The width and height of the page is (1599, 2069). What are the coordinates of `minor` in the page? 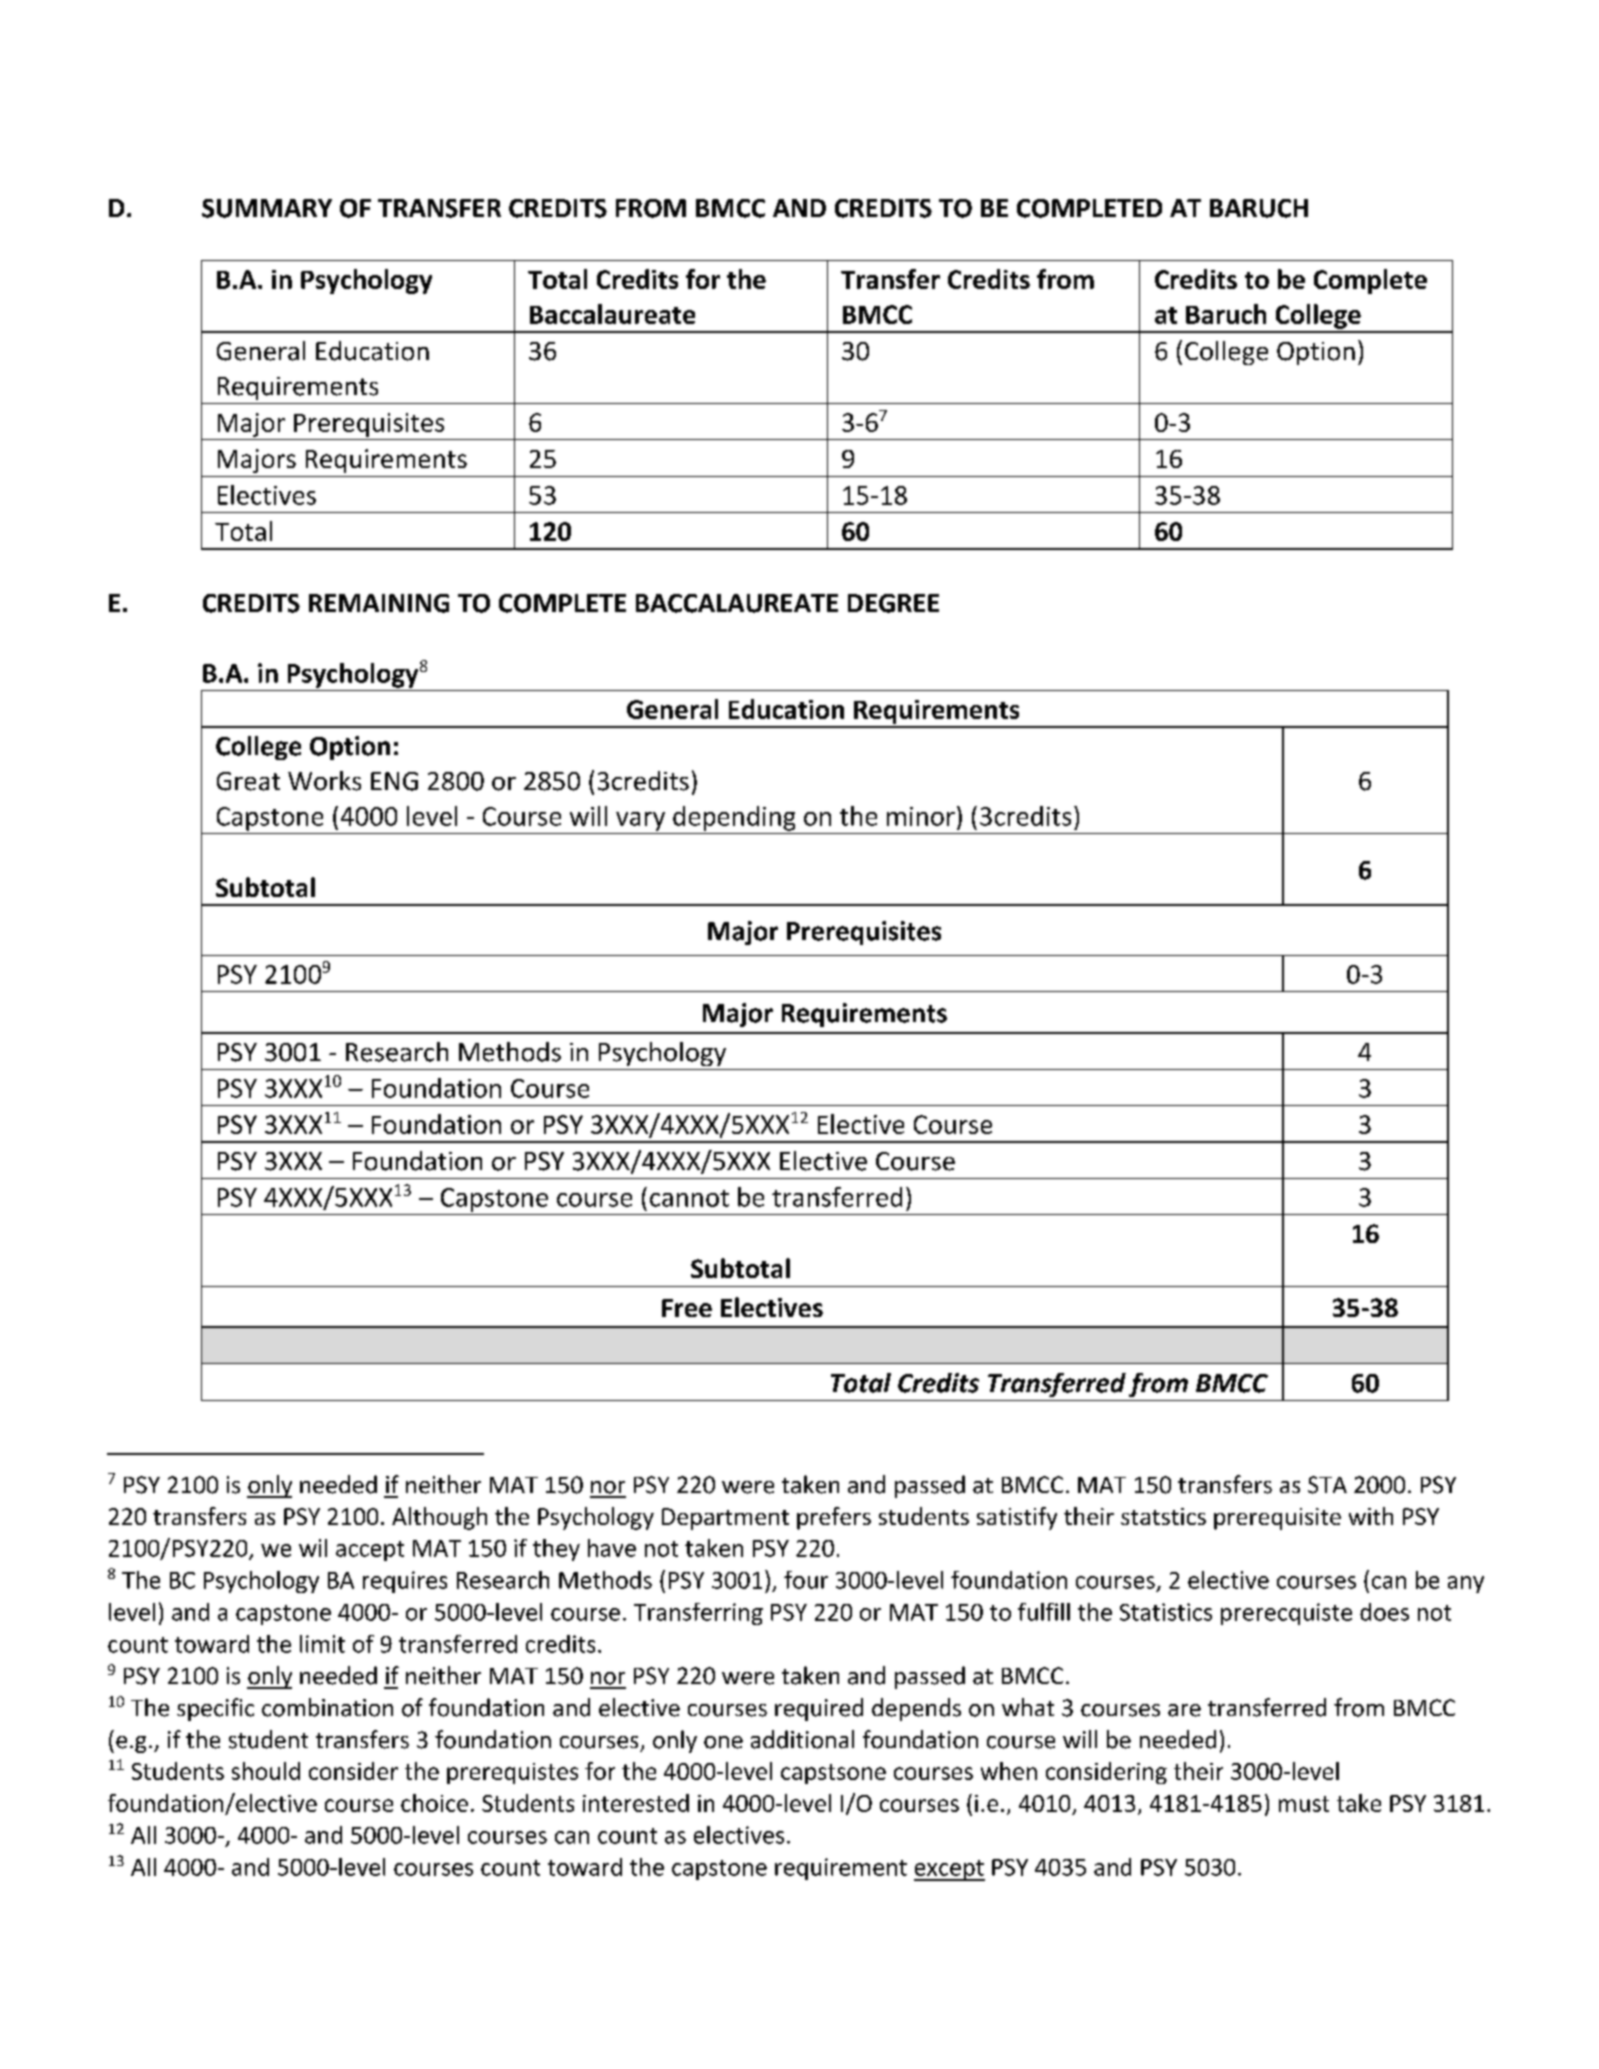 It's located at (921, 816).
